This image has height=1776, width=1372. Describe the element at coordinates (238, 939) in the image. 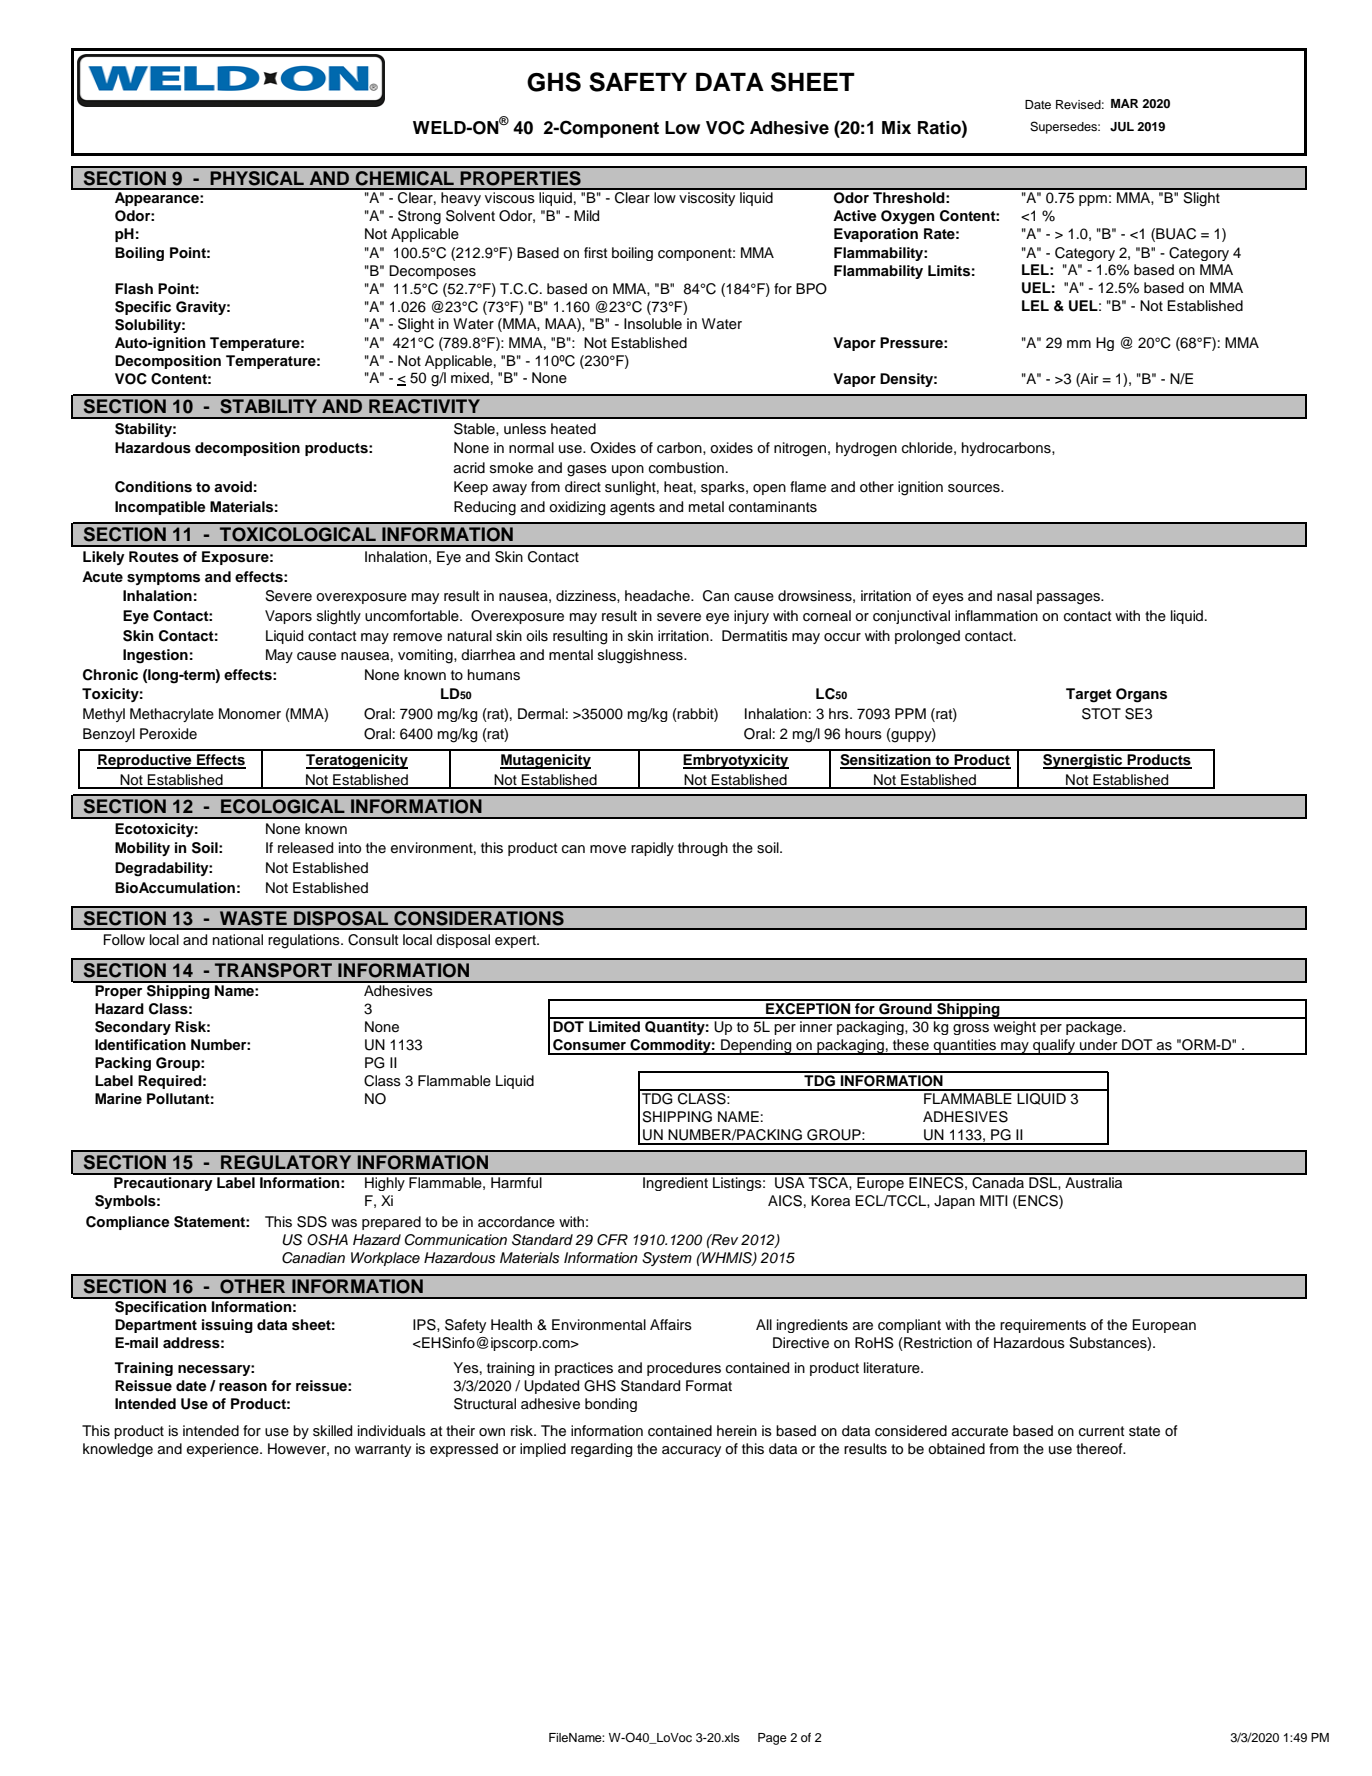

I see `national` at that location.
